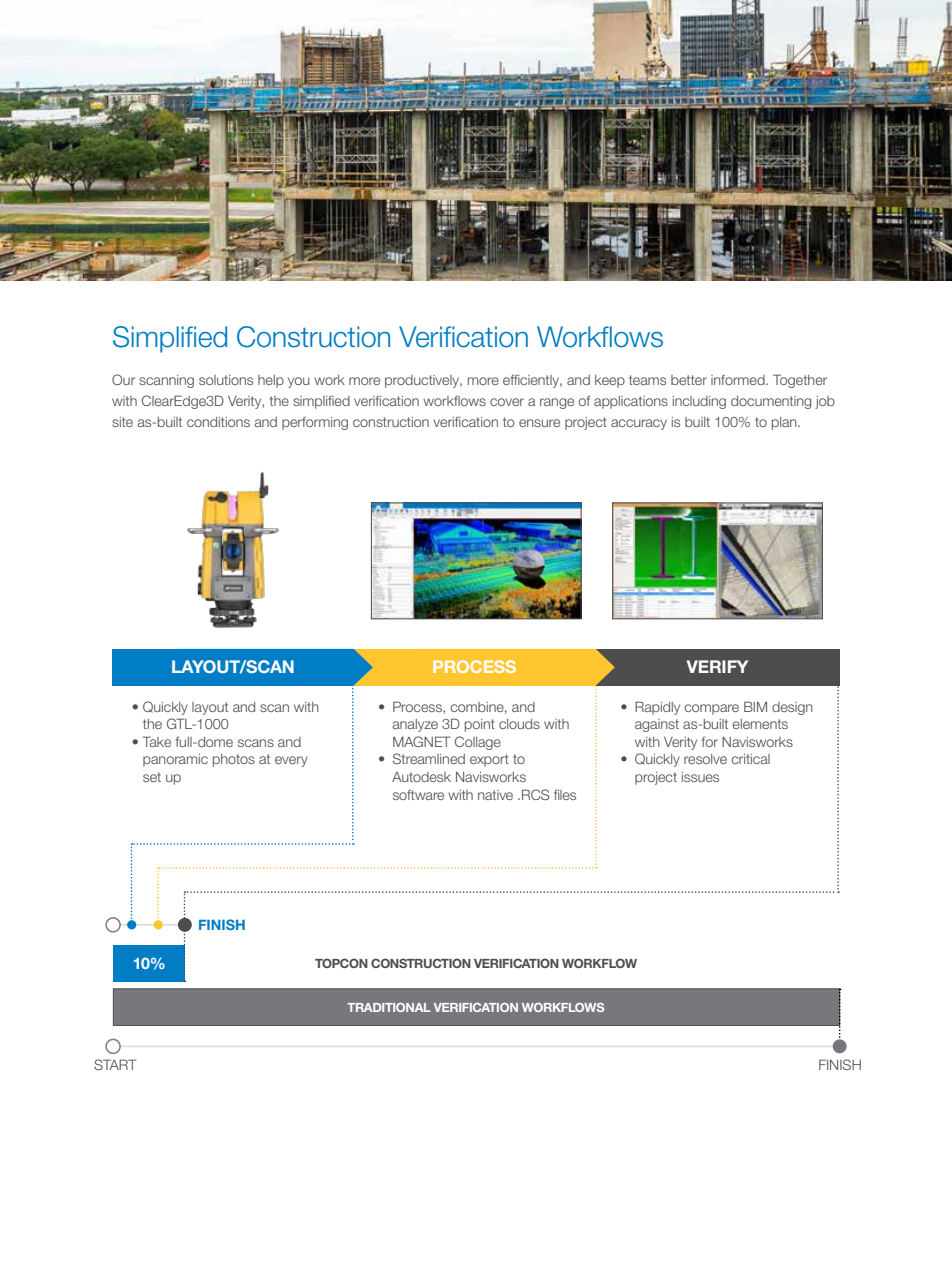  I want to click on VERIFY, so click(717, 666).
